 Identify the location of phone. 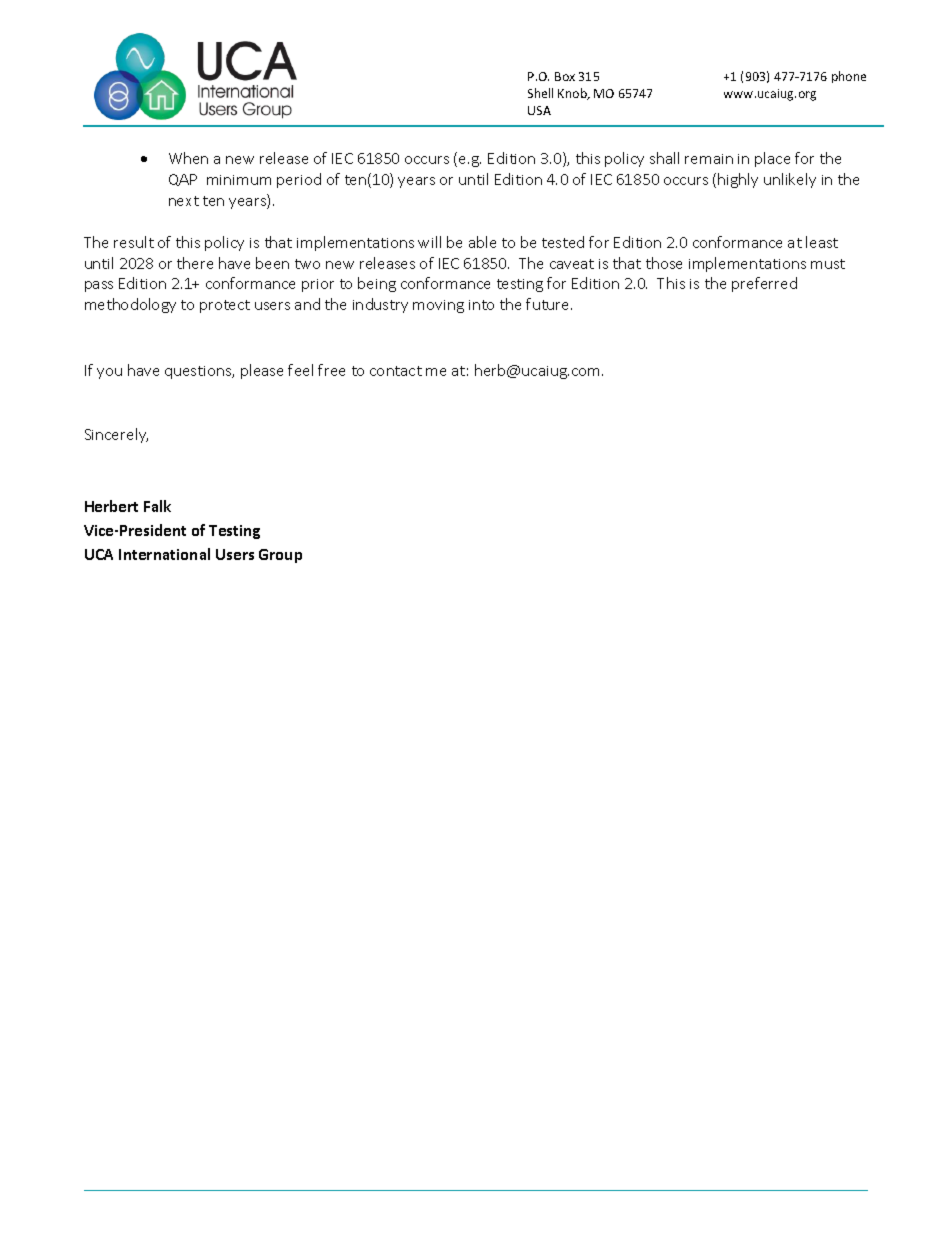
(849, 77).
